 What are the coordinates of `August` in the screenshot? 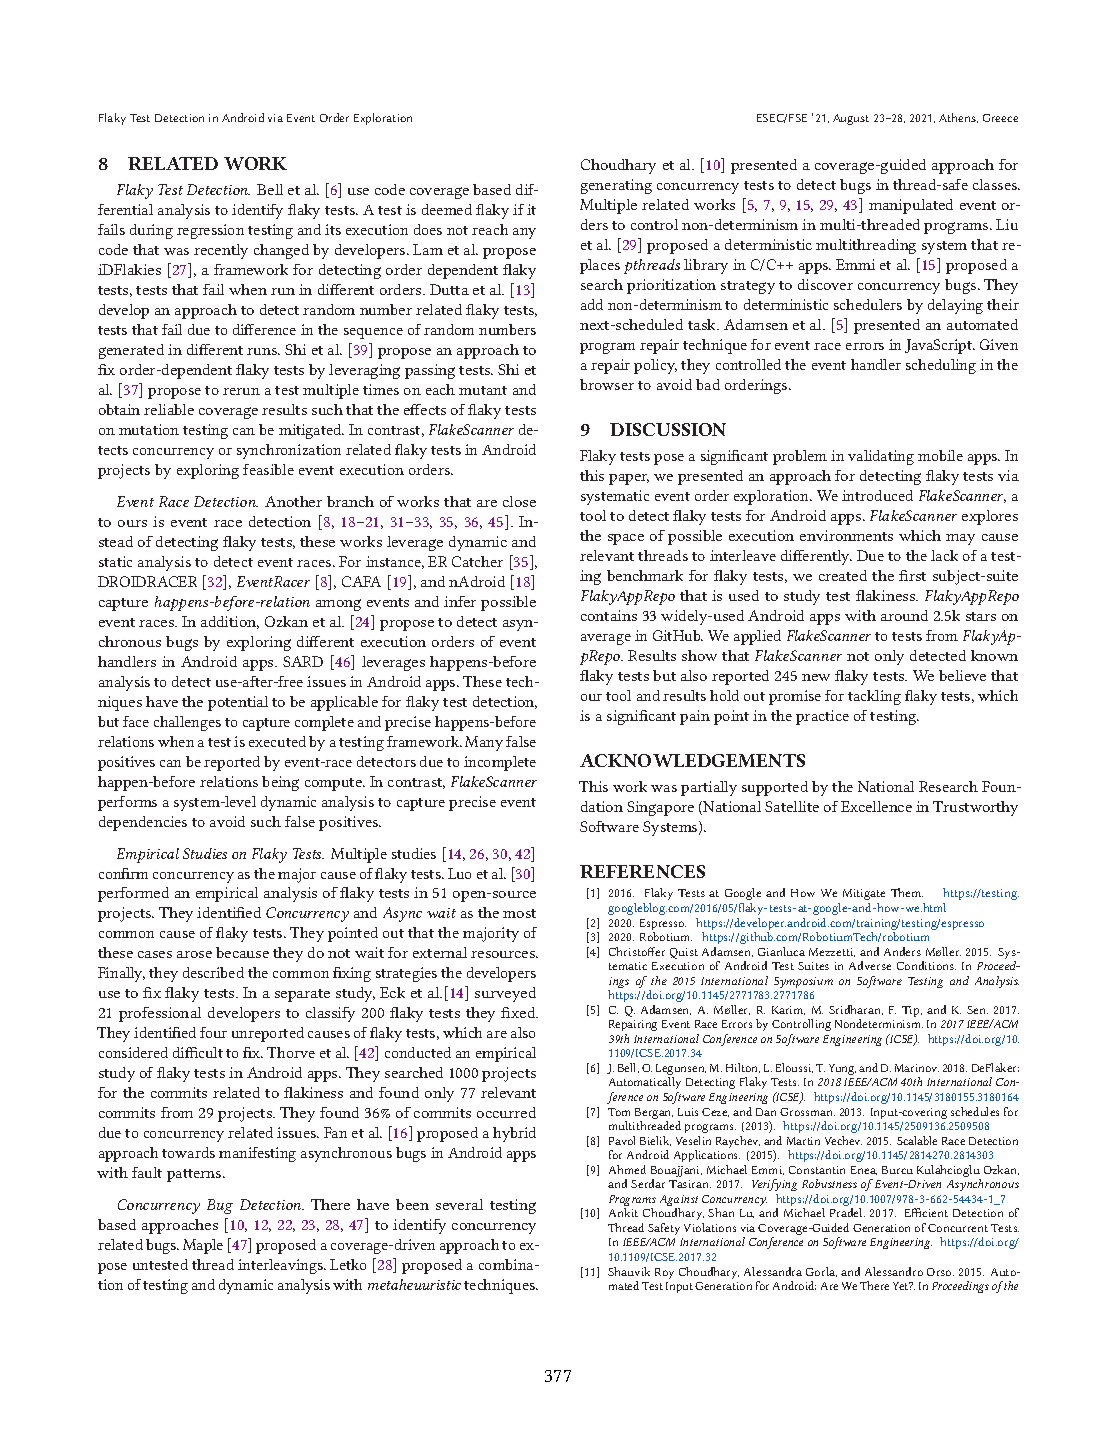 It's located at (851, 119).
